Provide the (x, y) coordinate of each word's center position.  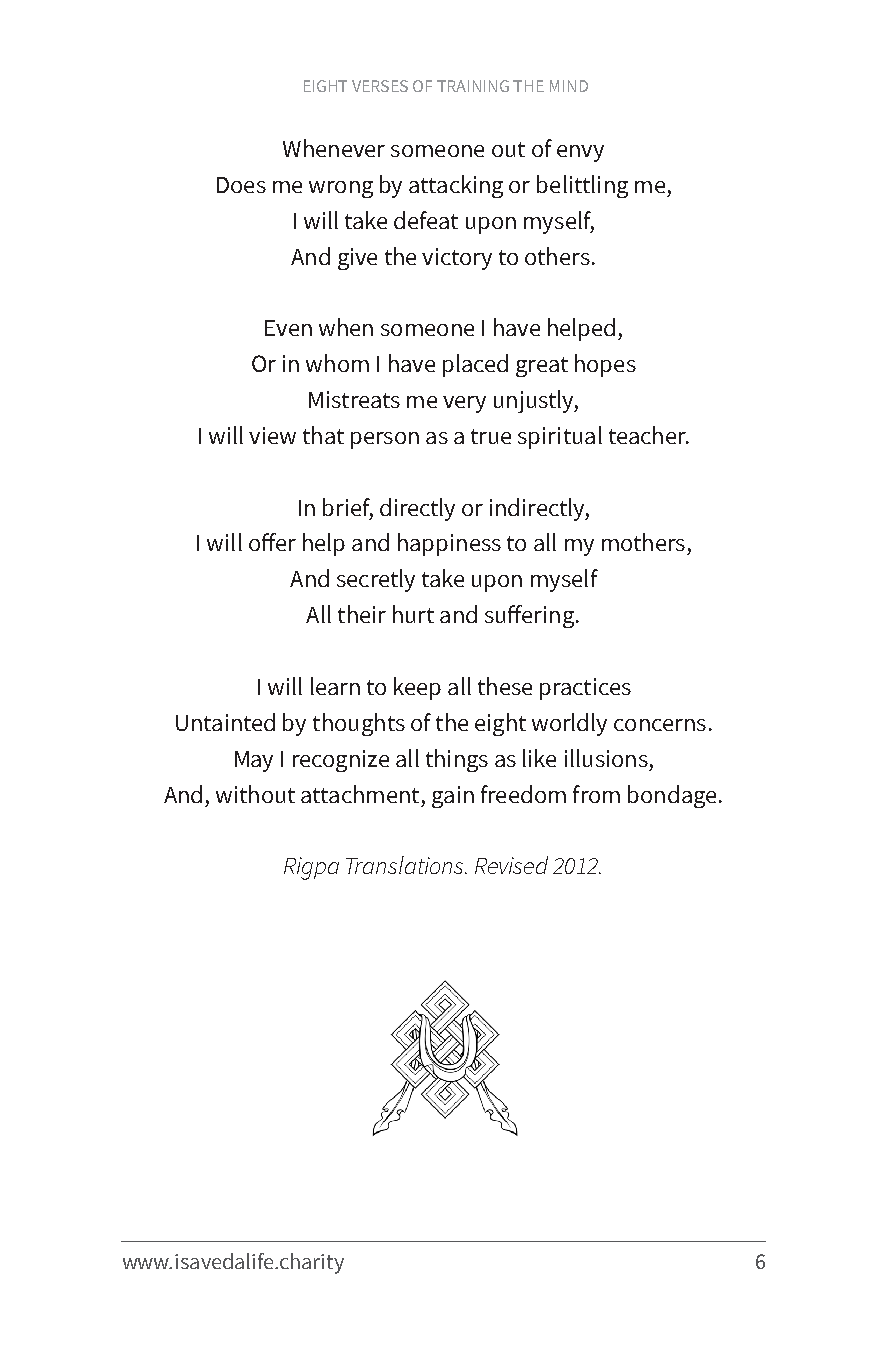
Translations (406, 865)
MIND (569, 86)
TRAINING (473, 86)
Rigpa (311, 868)
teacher (648, 435)
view (272, 435)
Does (241, 185)
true (491, 436)
